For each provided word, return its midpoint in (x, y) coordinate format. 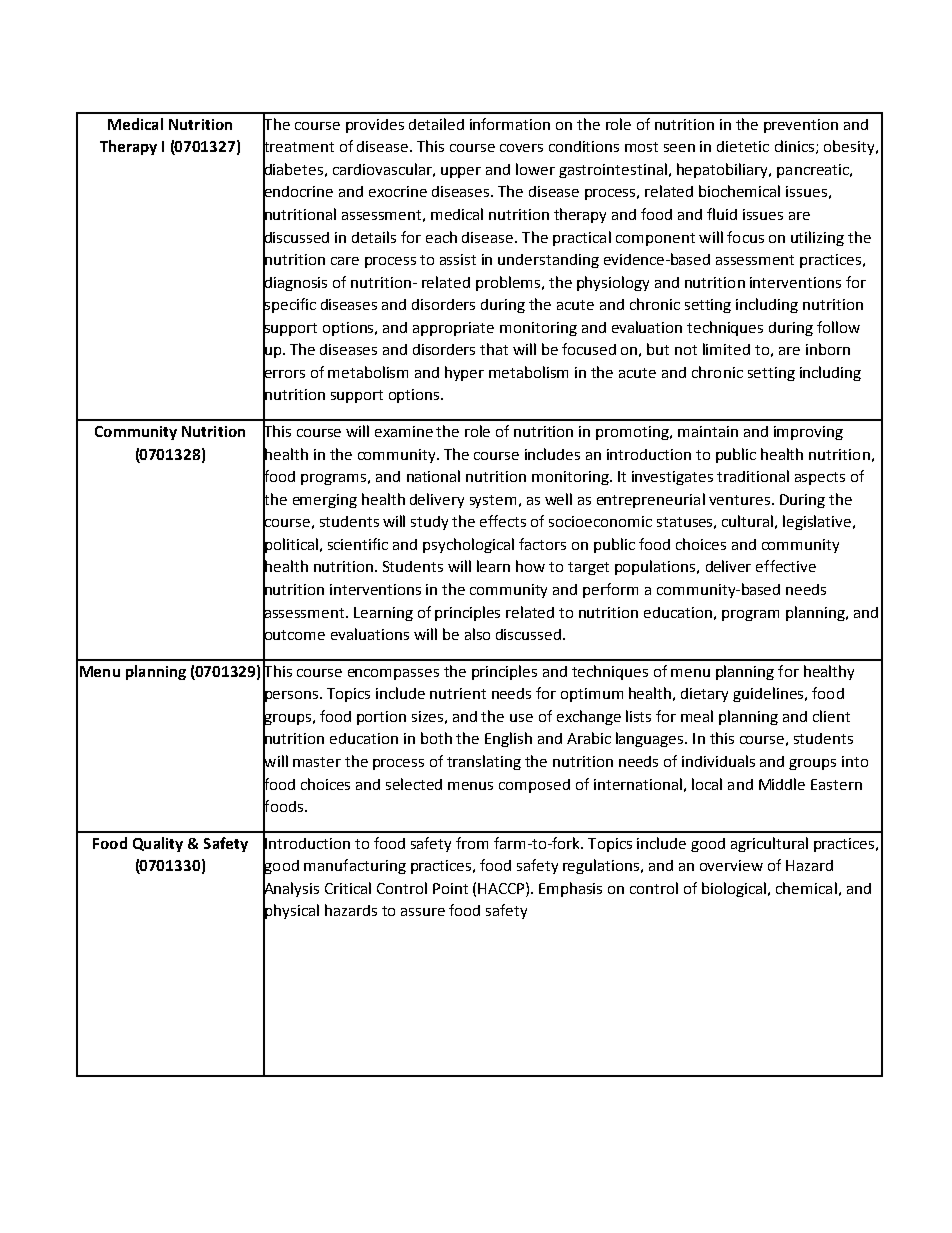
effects (503, 521)
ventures (739, 500)
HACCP (502, 888)
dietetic (743, 146)
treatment (298, 147)
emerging (325, 501)
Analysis (291, 889)
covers (521, 148)
